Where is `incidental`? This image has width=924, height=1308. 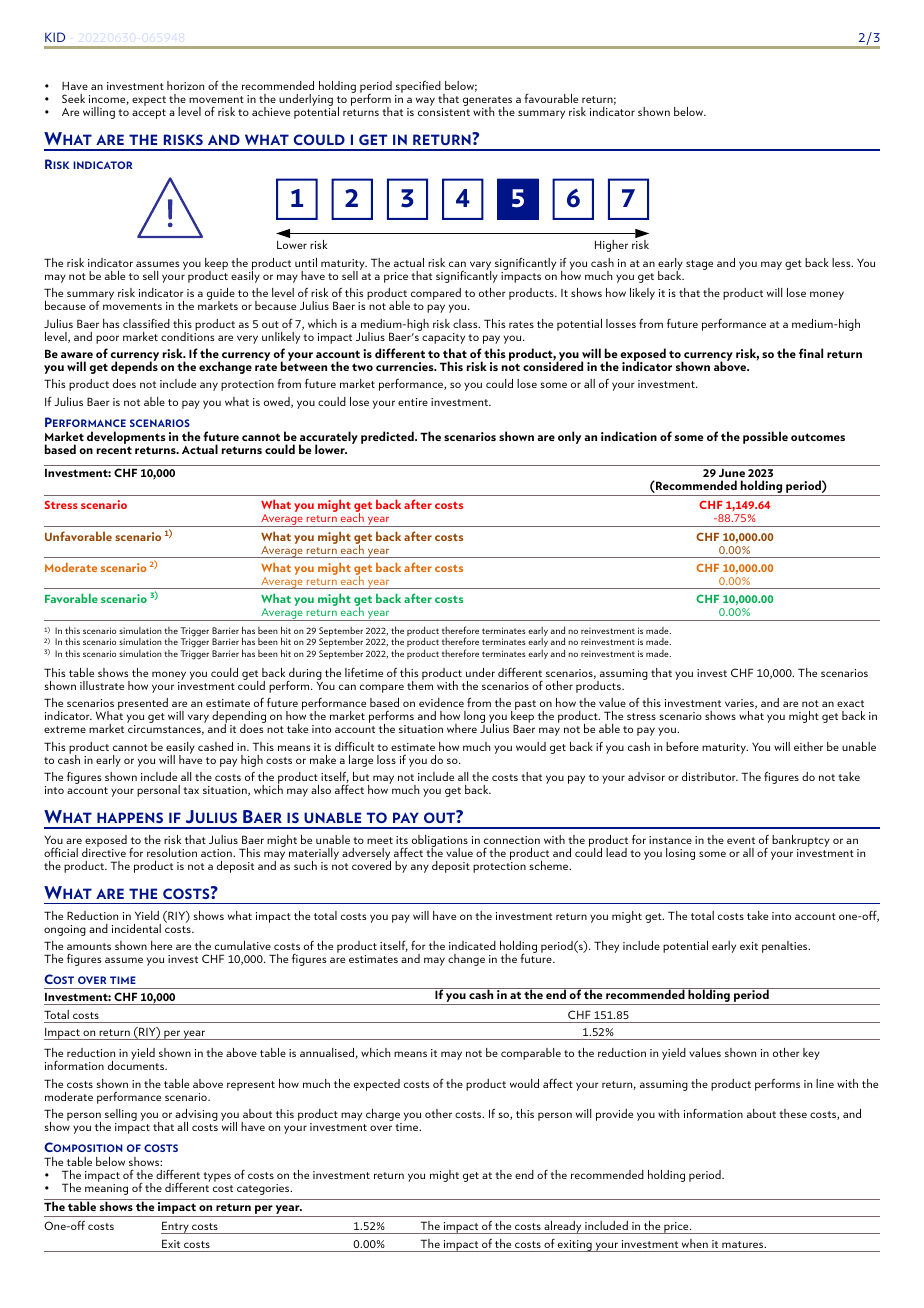
incidental is located at coordinates (136, 928).
